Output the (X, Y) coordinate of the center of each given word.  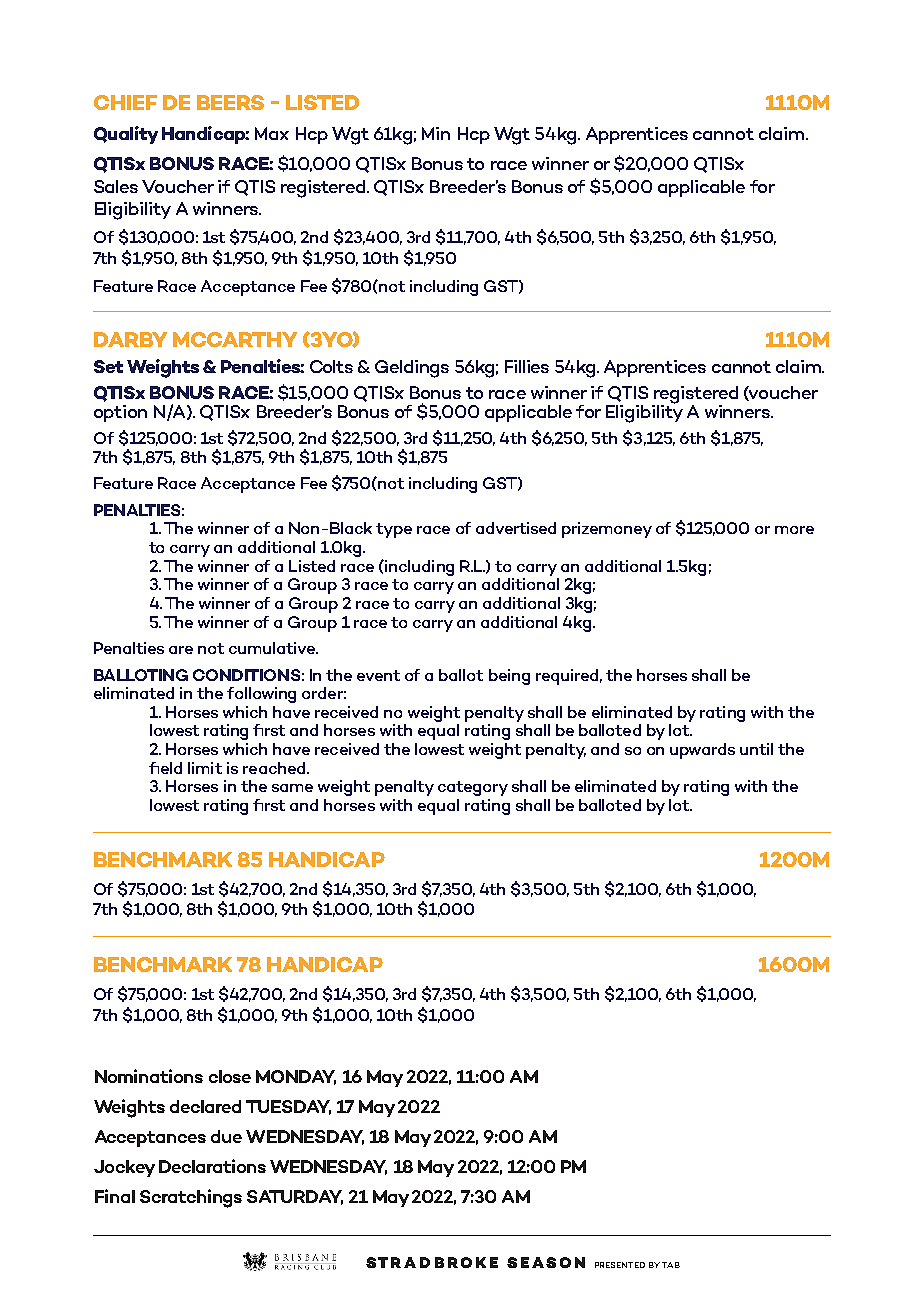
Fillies (527, 366)
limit (205, 768)
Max (272, 133)
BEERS (230, 102)
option (120, 413)
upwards (702, 751)
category (473, 788)
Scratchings (191, 1198)
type (394, 530)
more (794, 530)
